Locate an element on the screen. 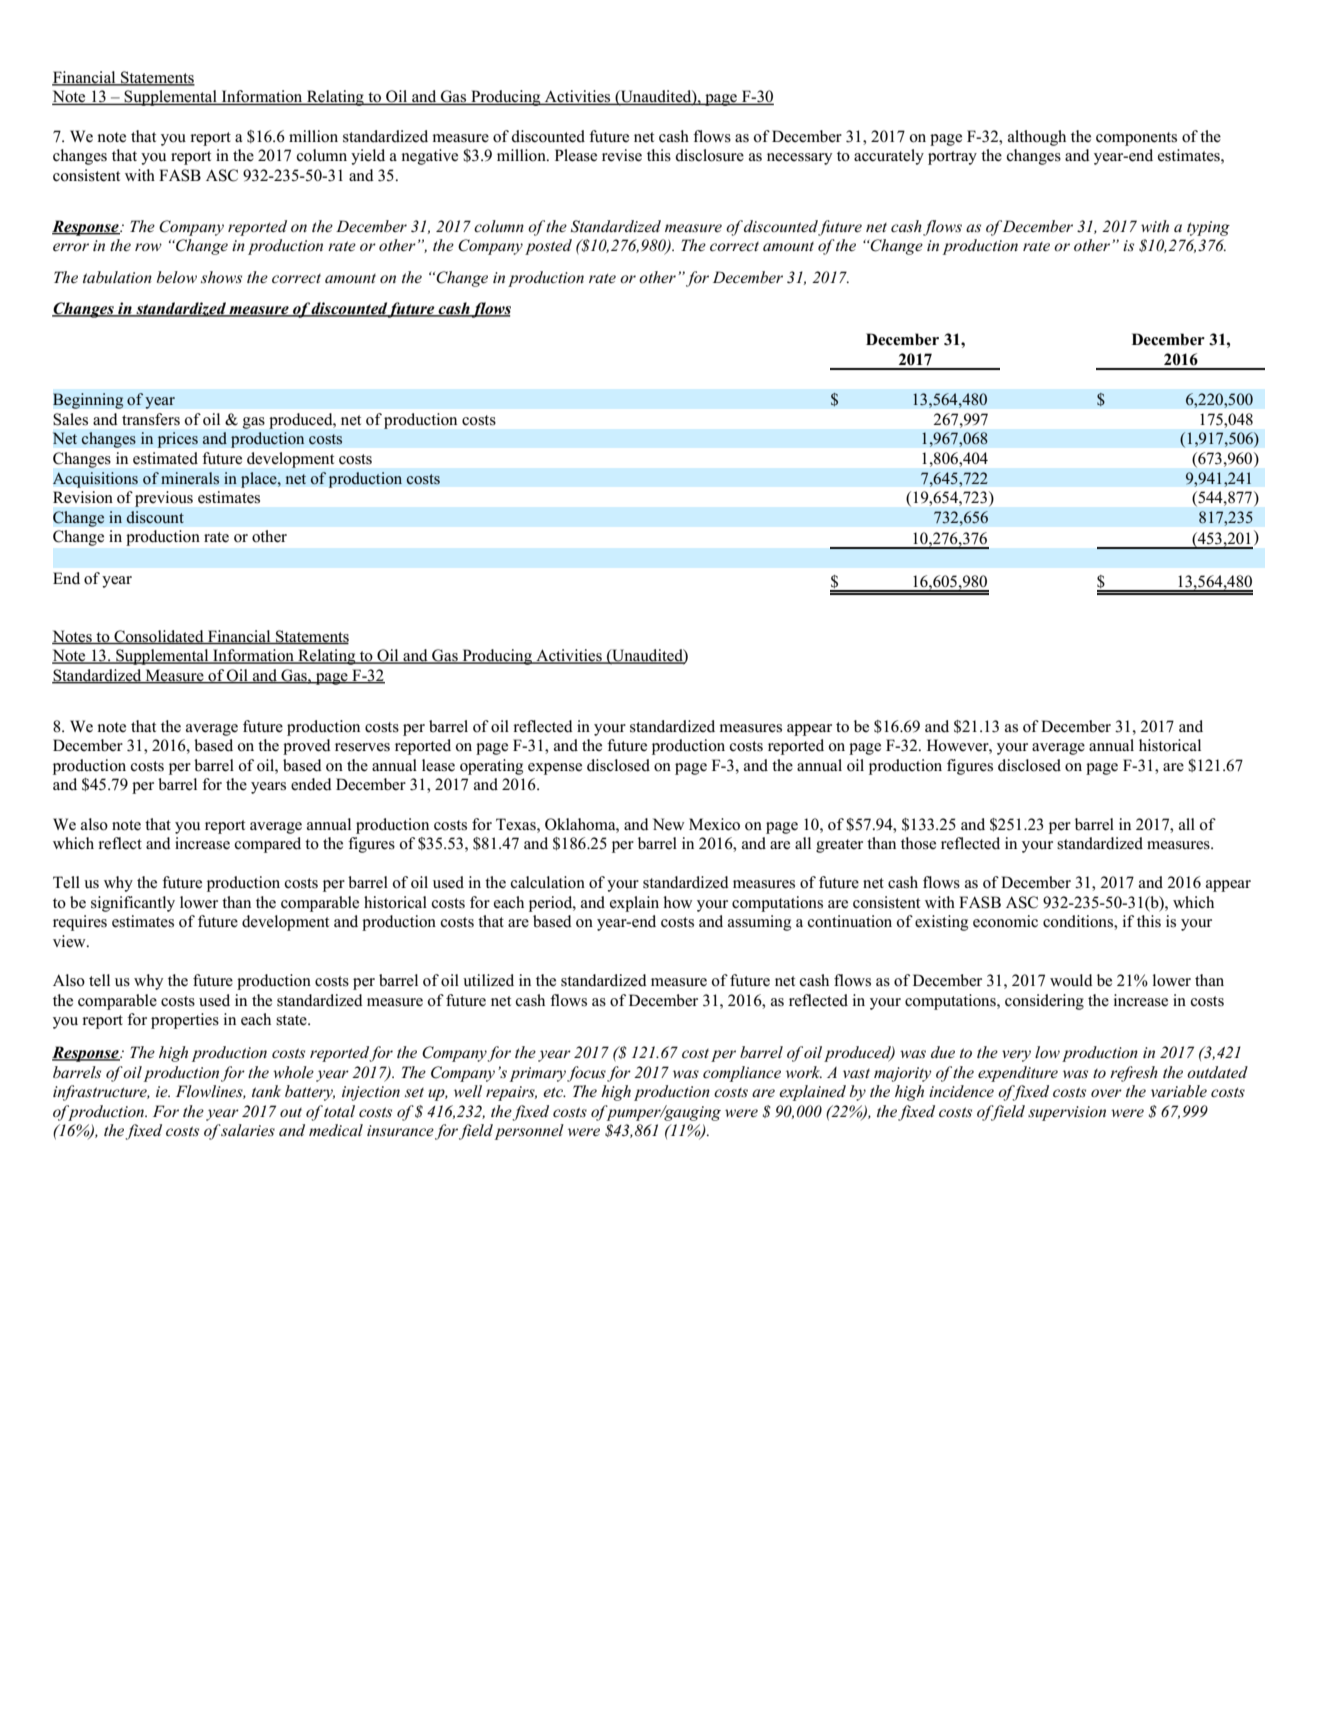  Consolidated is located at coordinates (159, 637).
